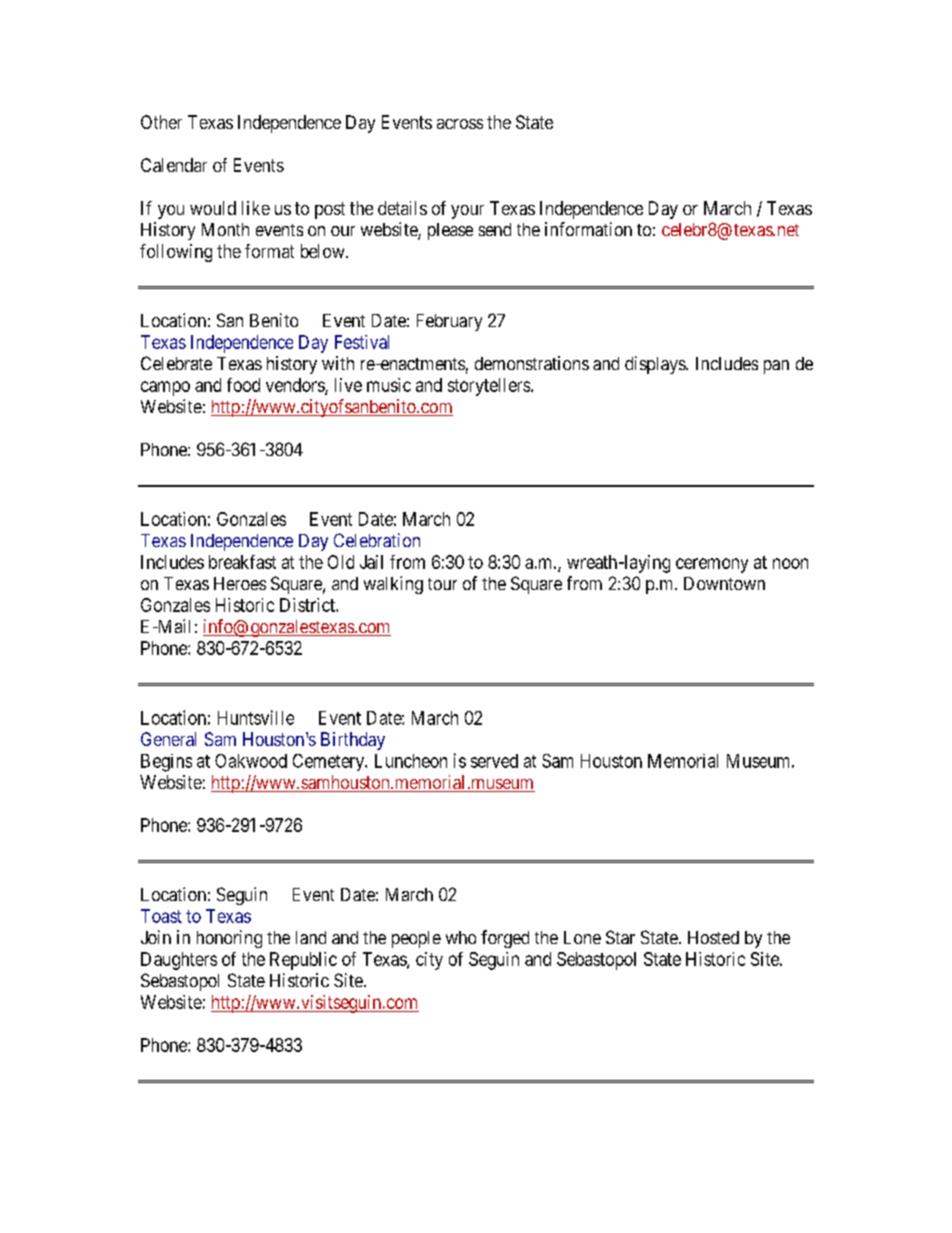  I want to click on across, so click(460, 124).
